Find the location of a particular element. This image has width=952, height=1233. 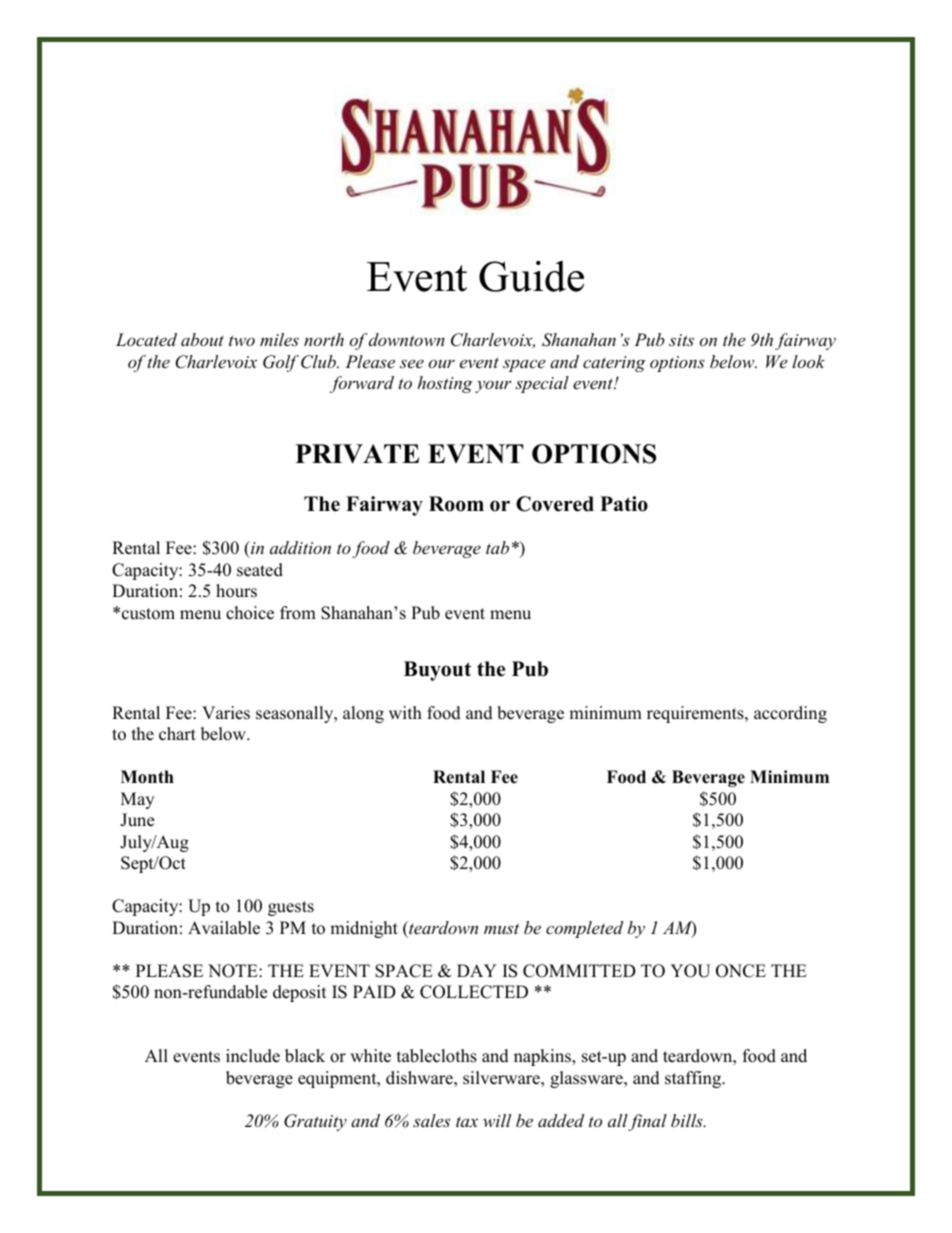

must is located at coordinates (501, 928).
